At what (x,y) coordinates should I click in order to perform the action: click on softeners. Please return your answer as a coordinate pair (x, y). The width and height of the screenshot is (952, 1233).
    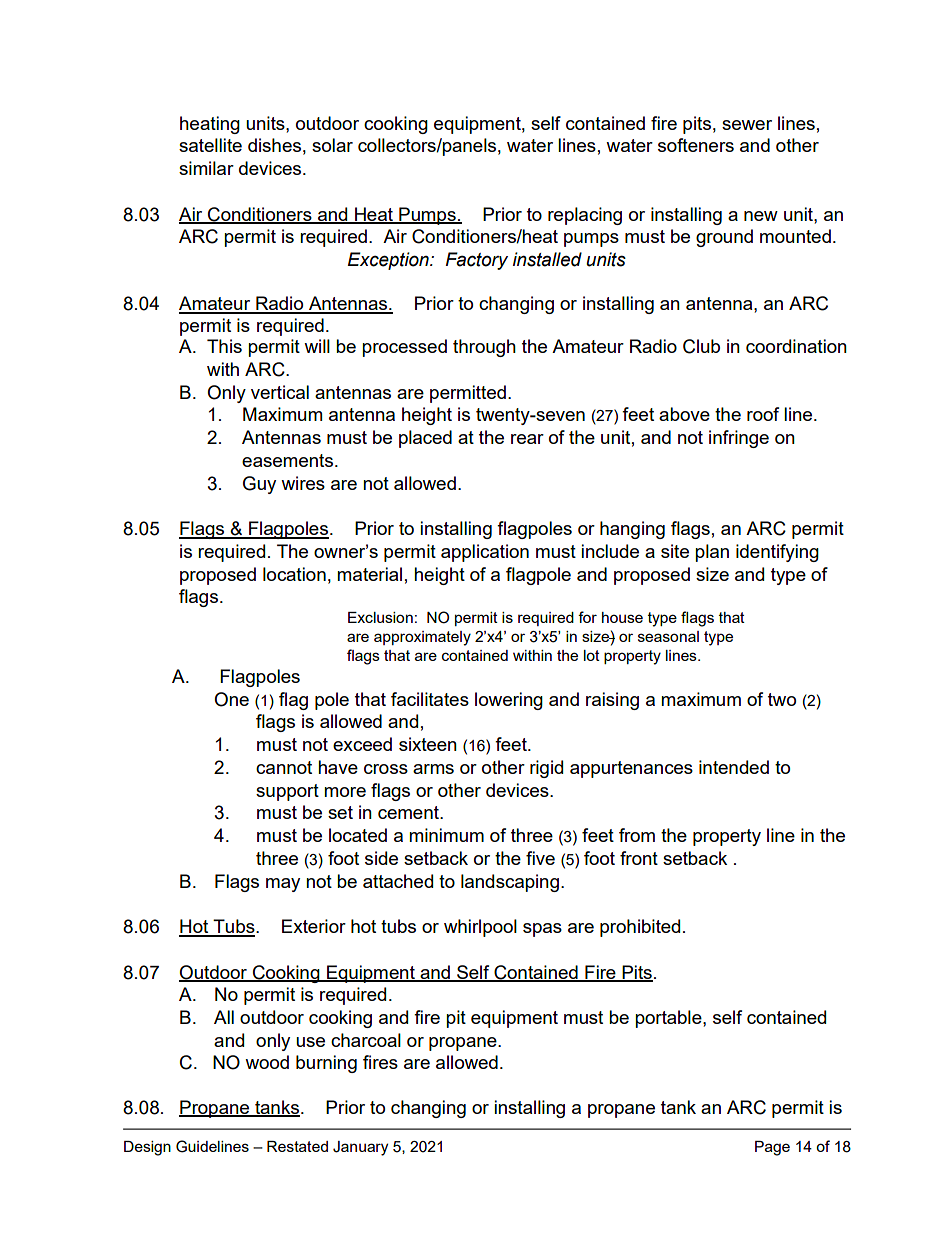
    Looking at the image, I should click on (696, 145).
